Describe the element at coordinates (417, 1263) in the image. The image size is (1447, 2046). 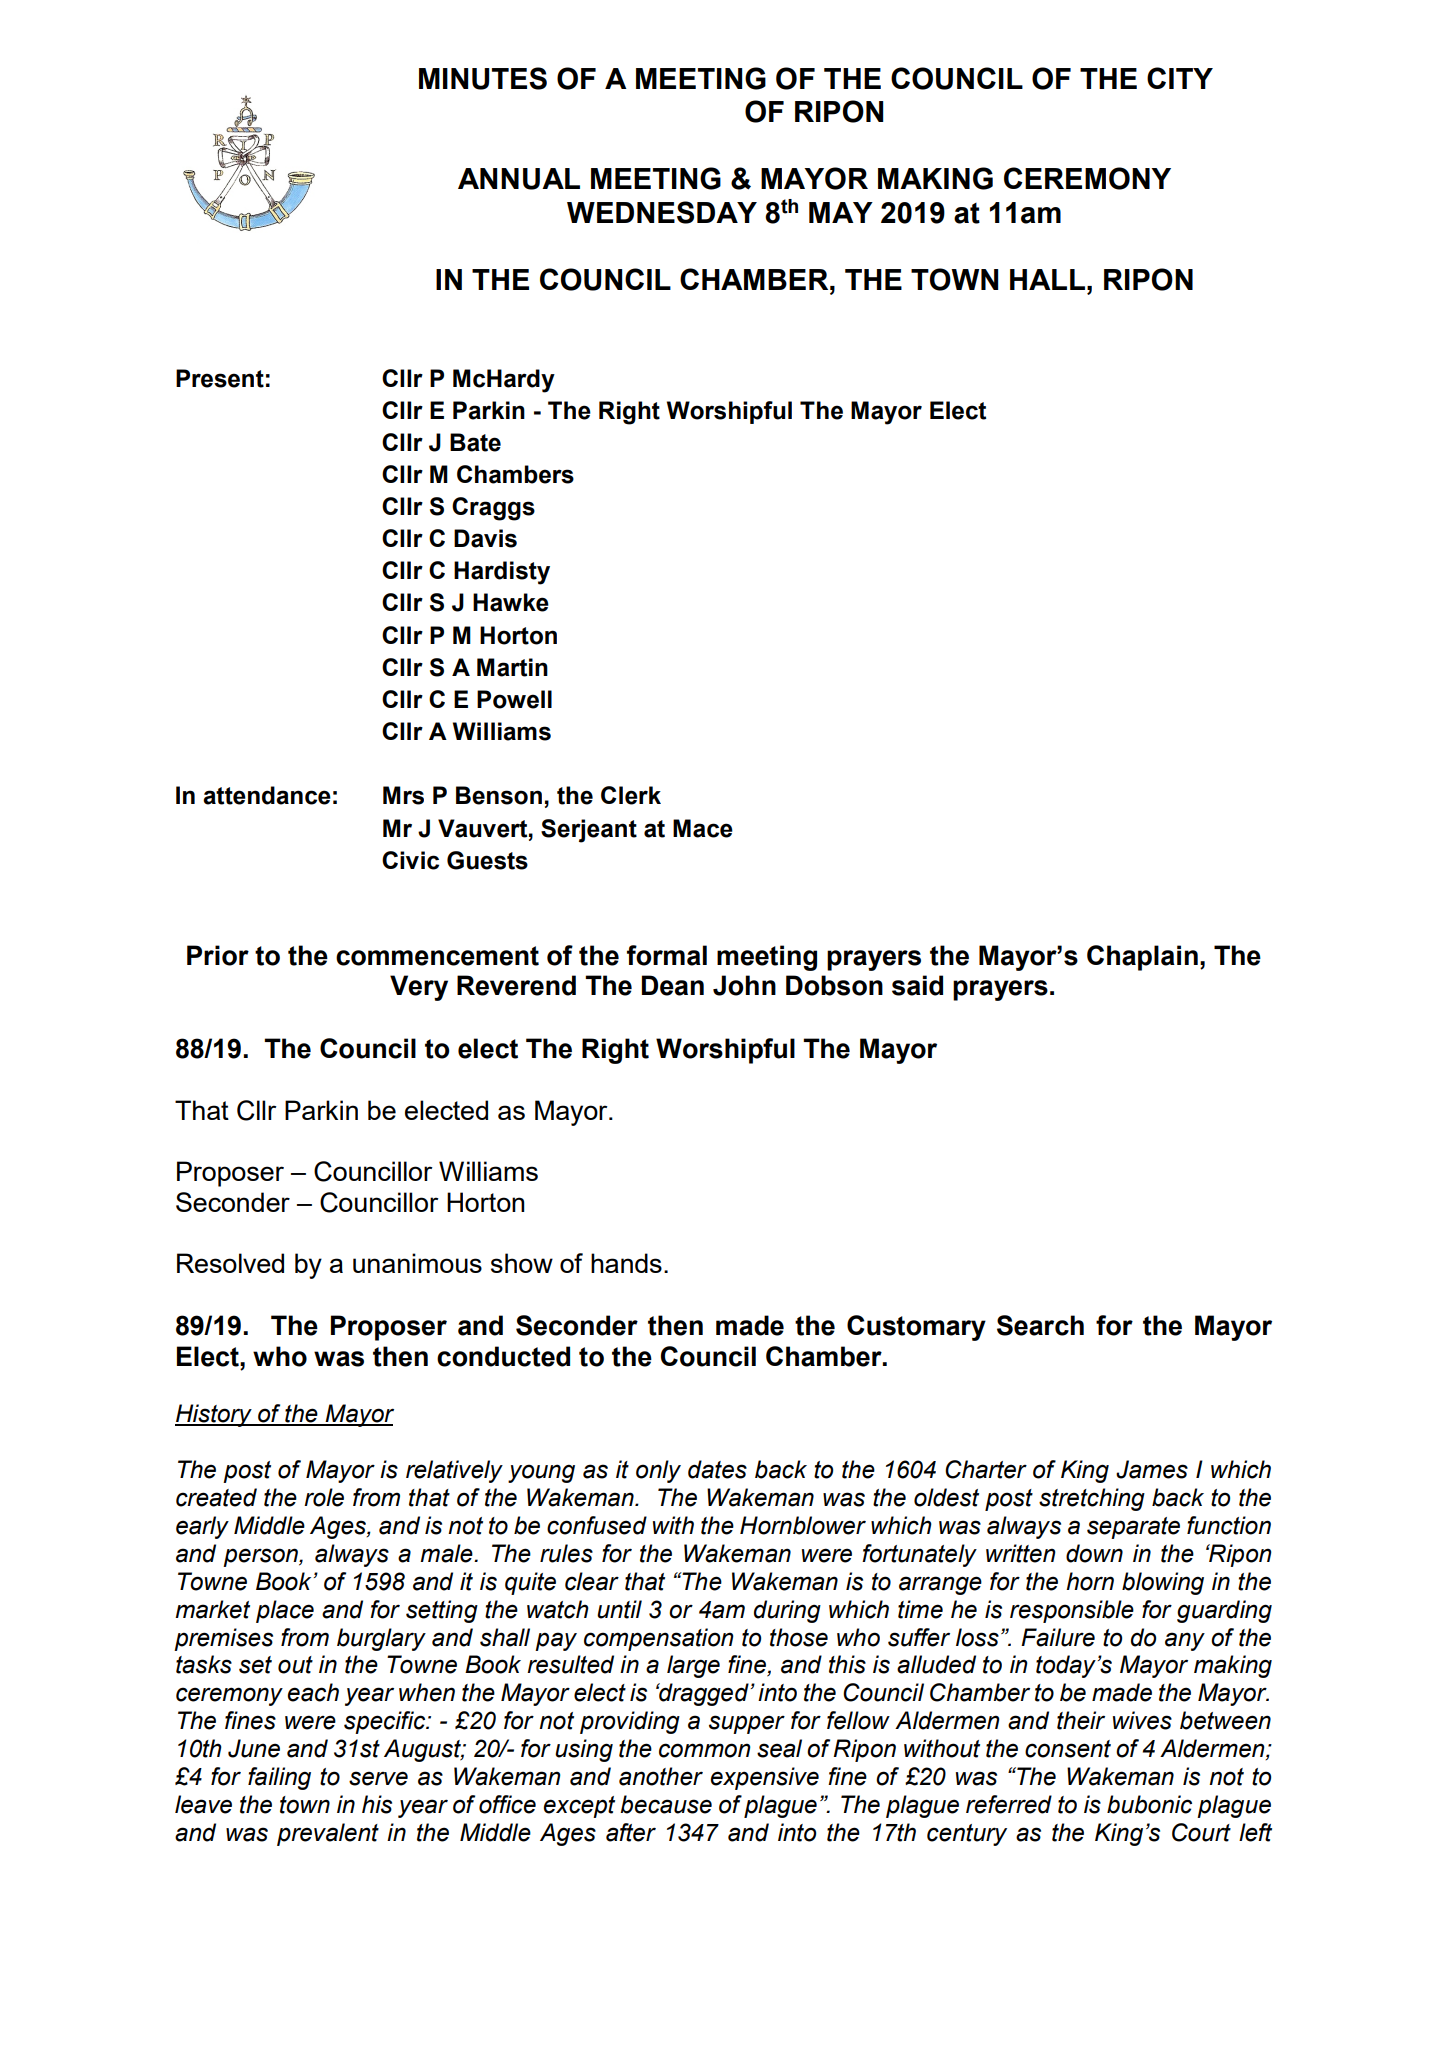
I see `unanimous` at that location.
